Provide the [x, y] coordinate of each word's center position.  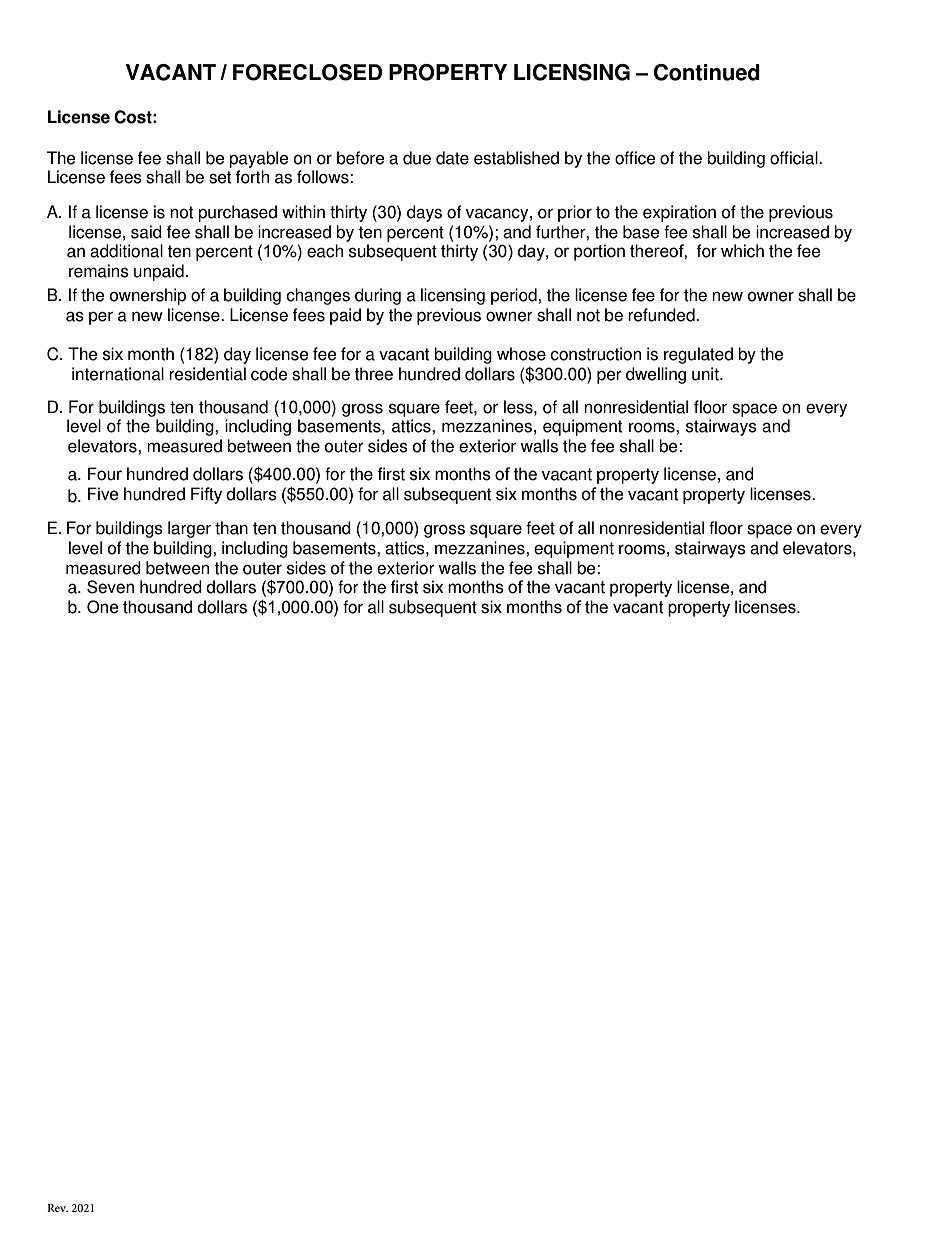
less [519, 407]
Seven [110, 587]
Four [105, 474]
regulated [698, 355]
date [452, 158]
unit [706, 374]
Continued [707, 72]
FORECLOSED [307, 72]
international [118, 374]
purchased [237, 213]
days [424, 213]
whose [521, 354]
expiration [679, 213]
